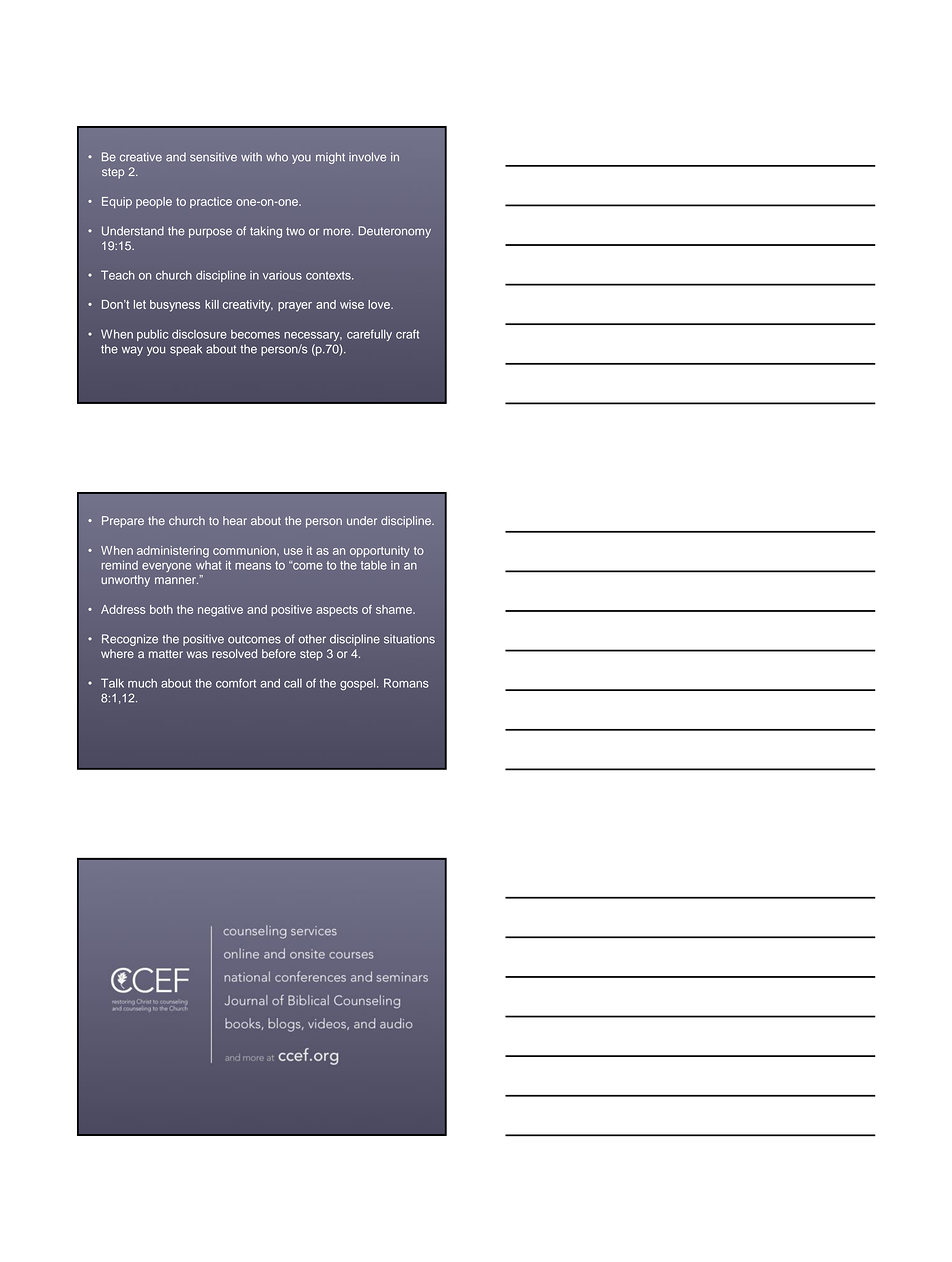  Describe the element at coordinates (140, 304) in the image. I see `let` at that location.
